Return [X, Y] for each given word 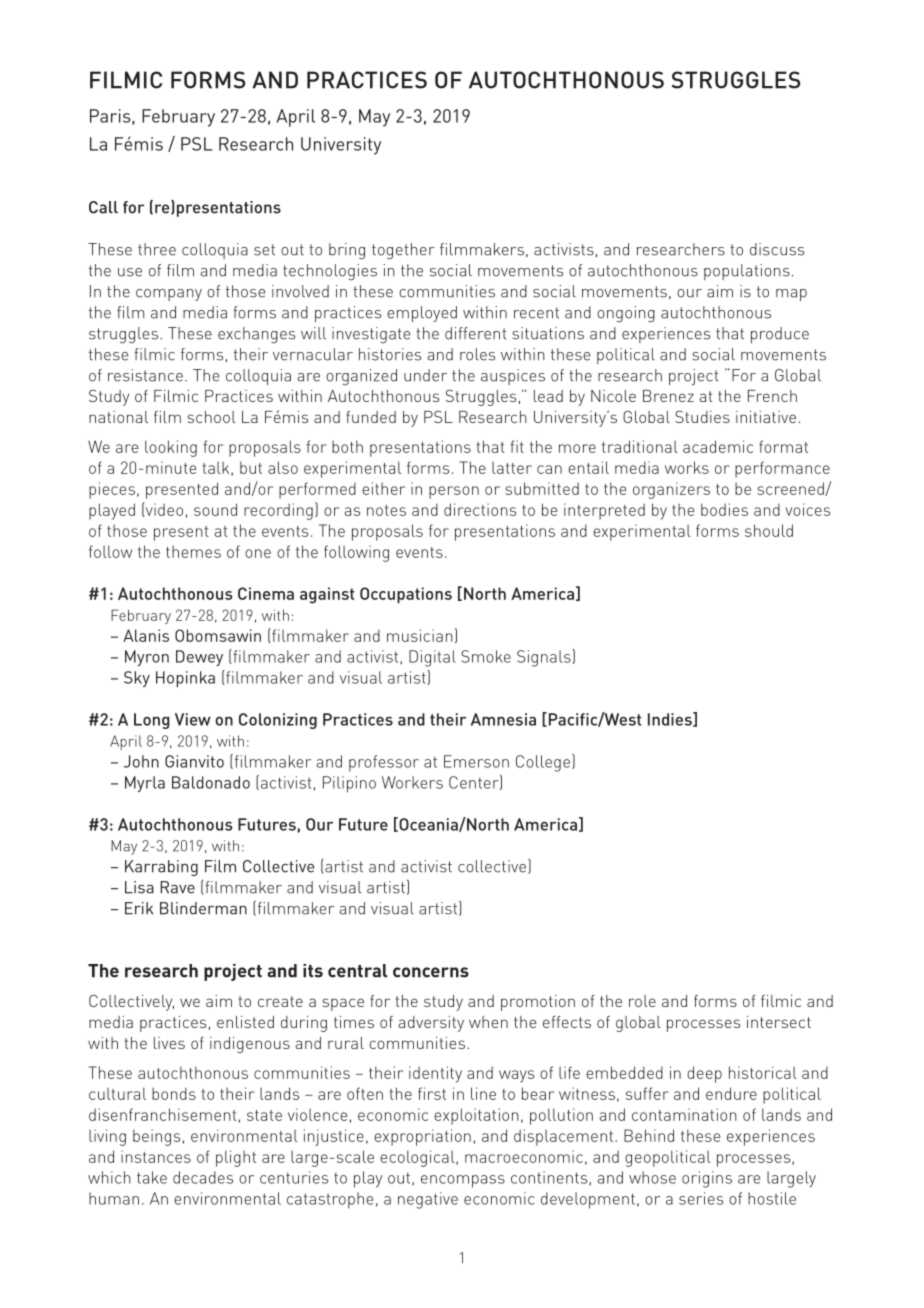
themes [193, 551]
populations [747, 272]
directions [480, 509]
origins [707, 1179]
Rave [177, 887]
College [544, 763]
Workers [412, 782]
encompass [463, 1181]
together [403, 251]
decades [203, 1177]
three [157, 249]
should [769, 530]
